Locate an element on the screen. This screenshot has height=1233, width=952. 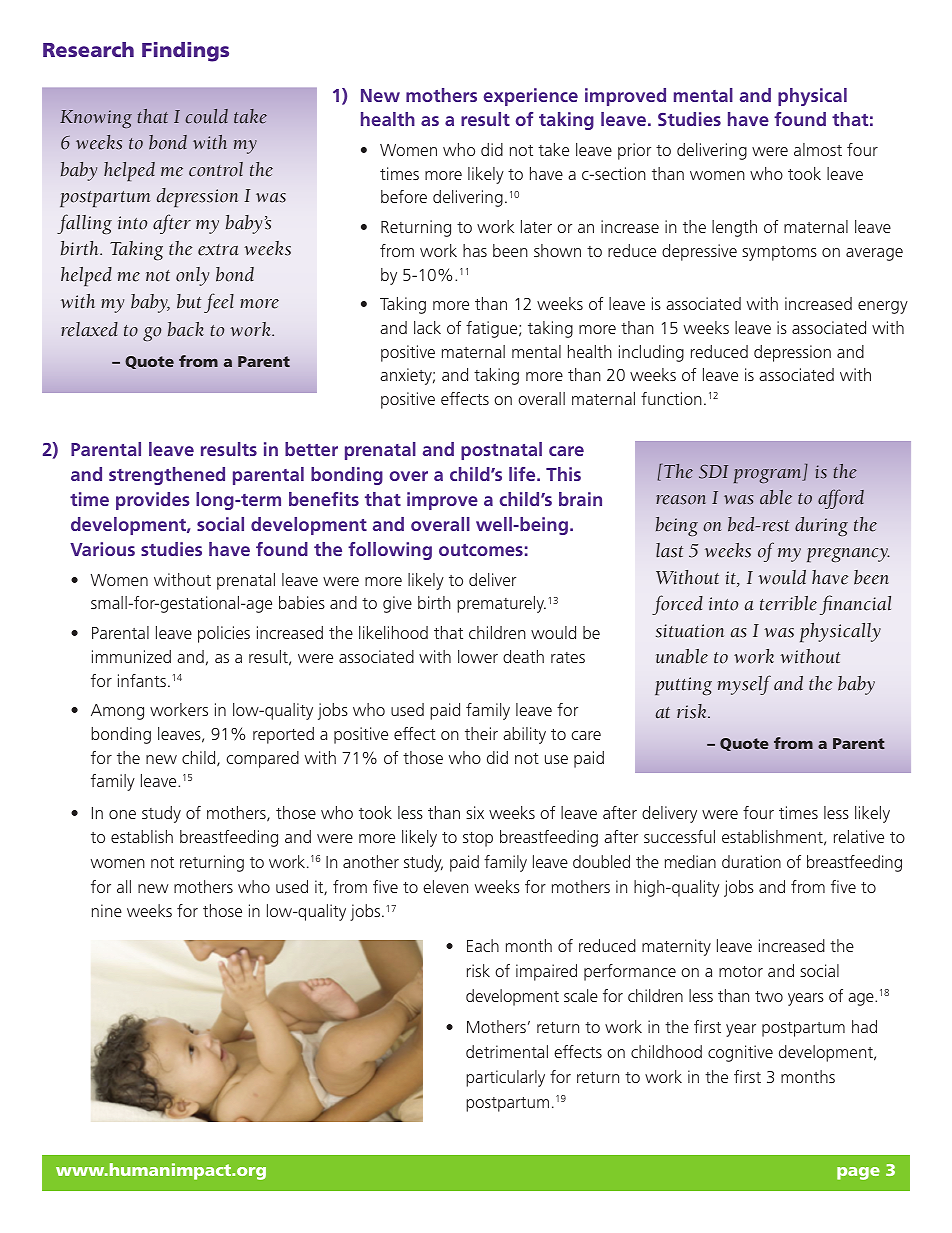
nine is located at coordinates (107, 910).
